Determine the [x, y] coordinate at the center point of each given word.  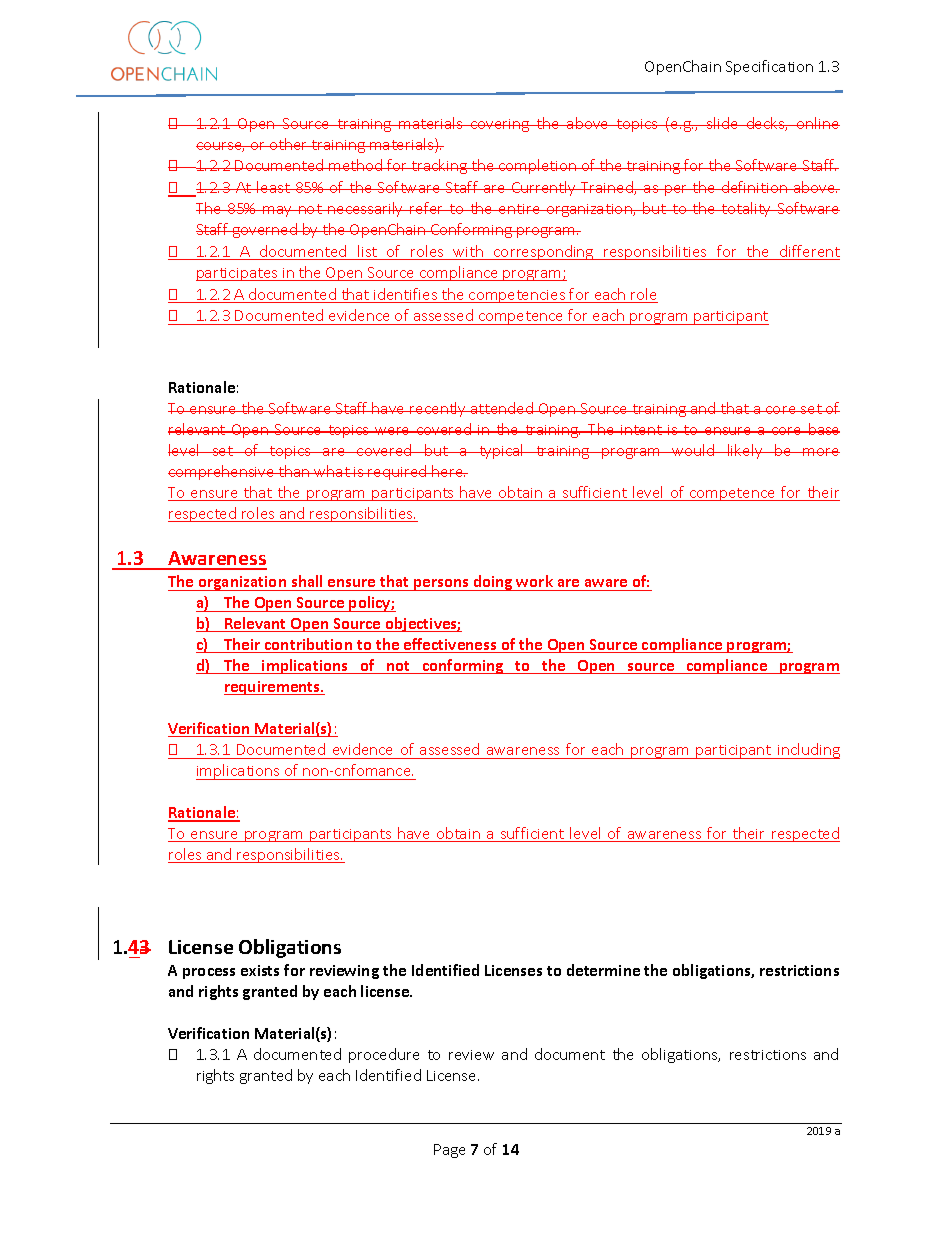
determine [603, 970]
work [534, 581]
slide [723, 123]
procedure [384, 1055]
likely [745, 451]
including [808, 751]
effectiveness [450, 645]
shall [307, 581]
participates [238, 274]
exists [260, 970]
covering [500, 125]
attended [502, 408]
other [289, 144]
